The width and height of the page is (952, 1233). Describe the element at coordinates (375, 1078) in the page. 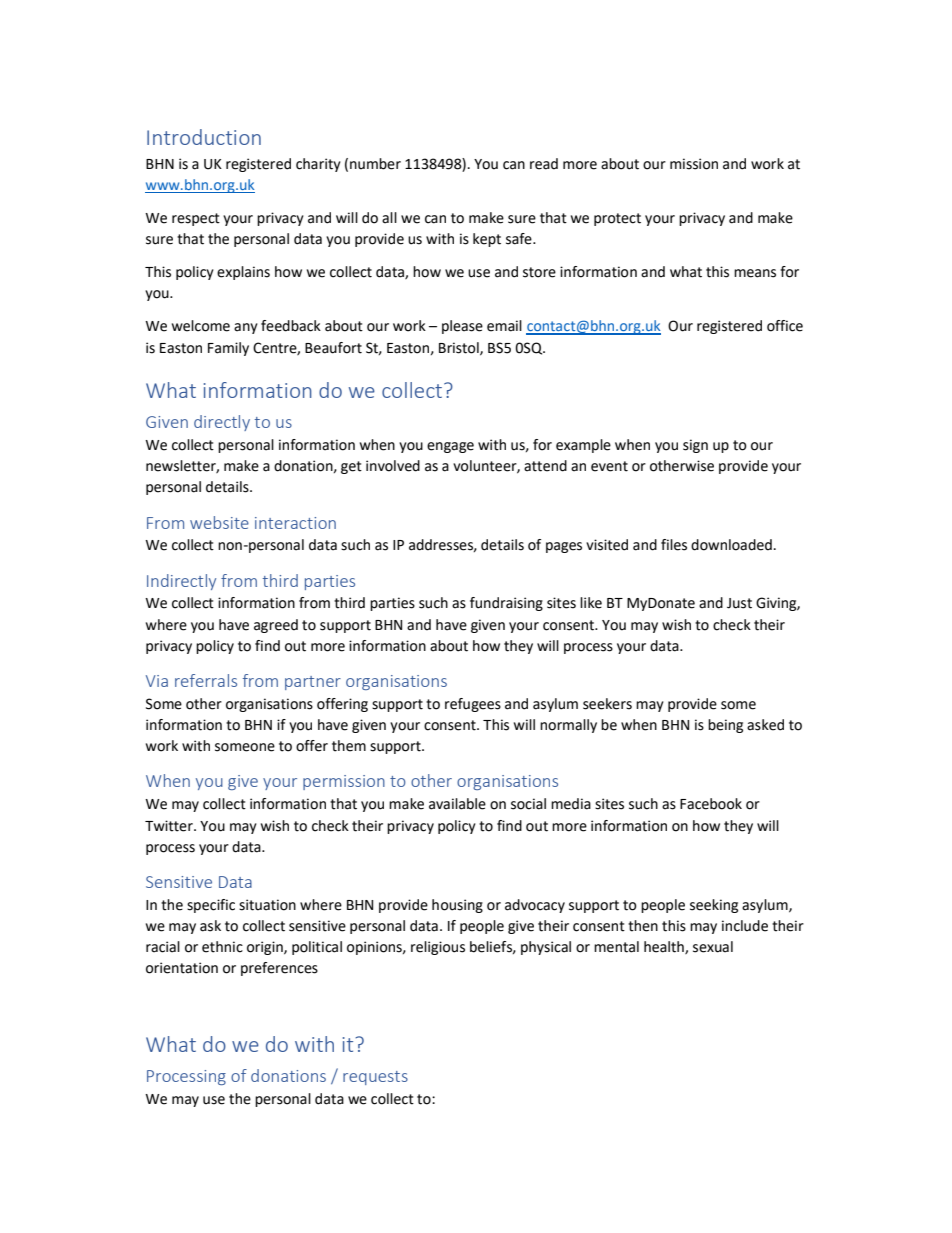

I see `requests` at that location.
